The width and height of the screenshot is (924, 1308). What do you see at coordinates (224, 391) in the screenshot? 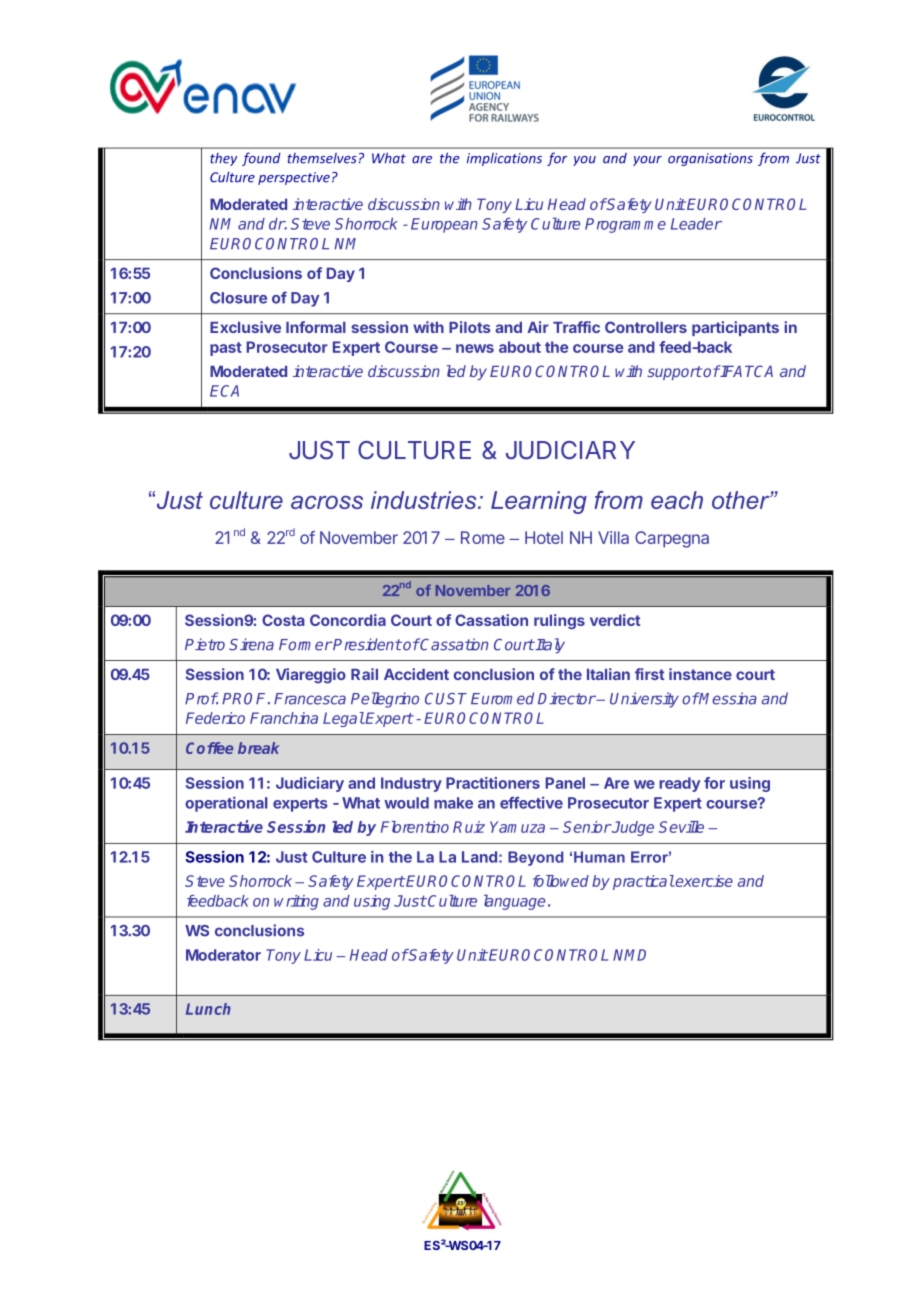
I see `ECA` at bounding box center [224, 391].
